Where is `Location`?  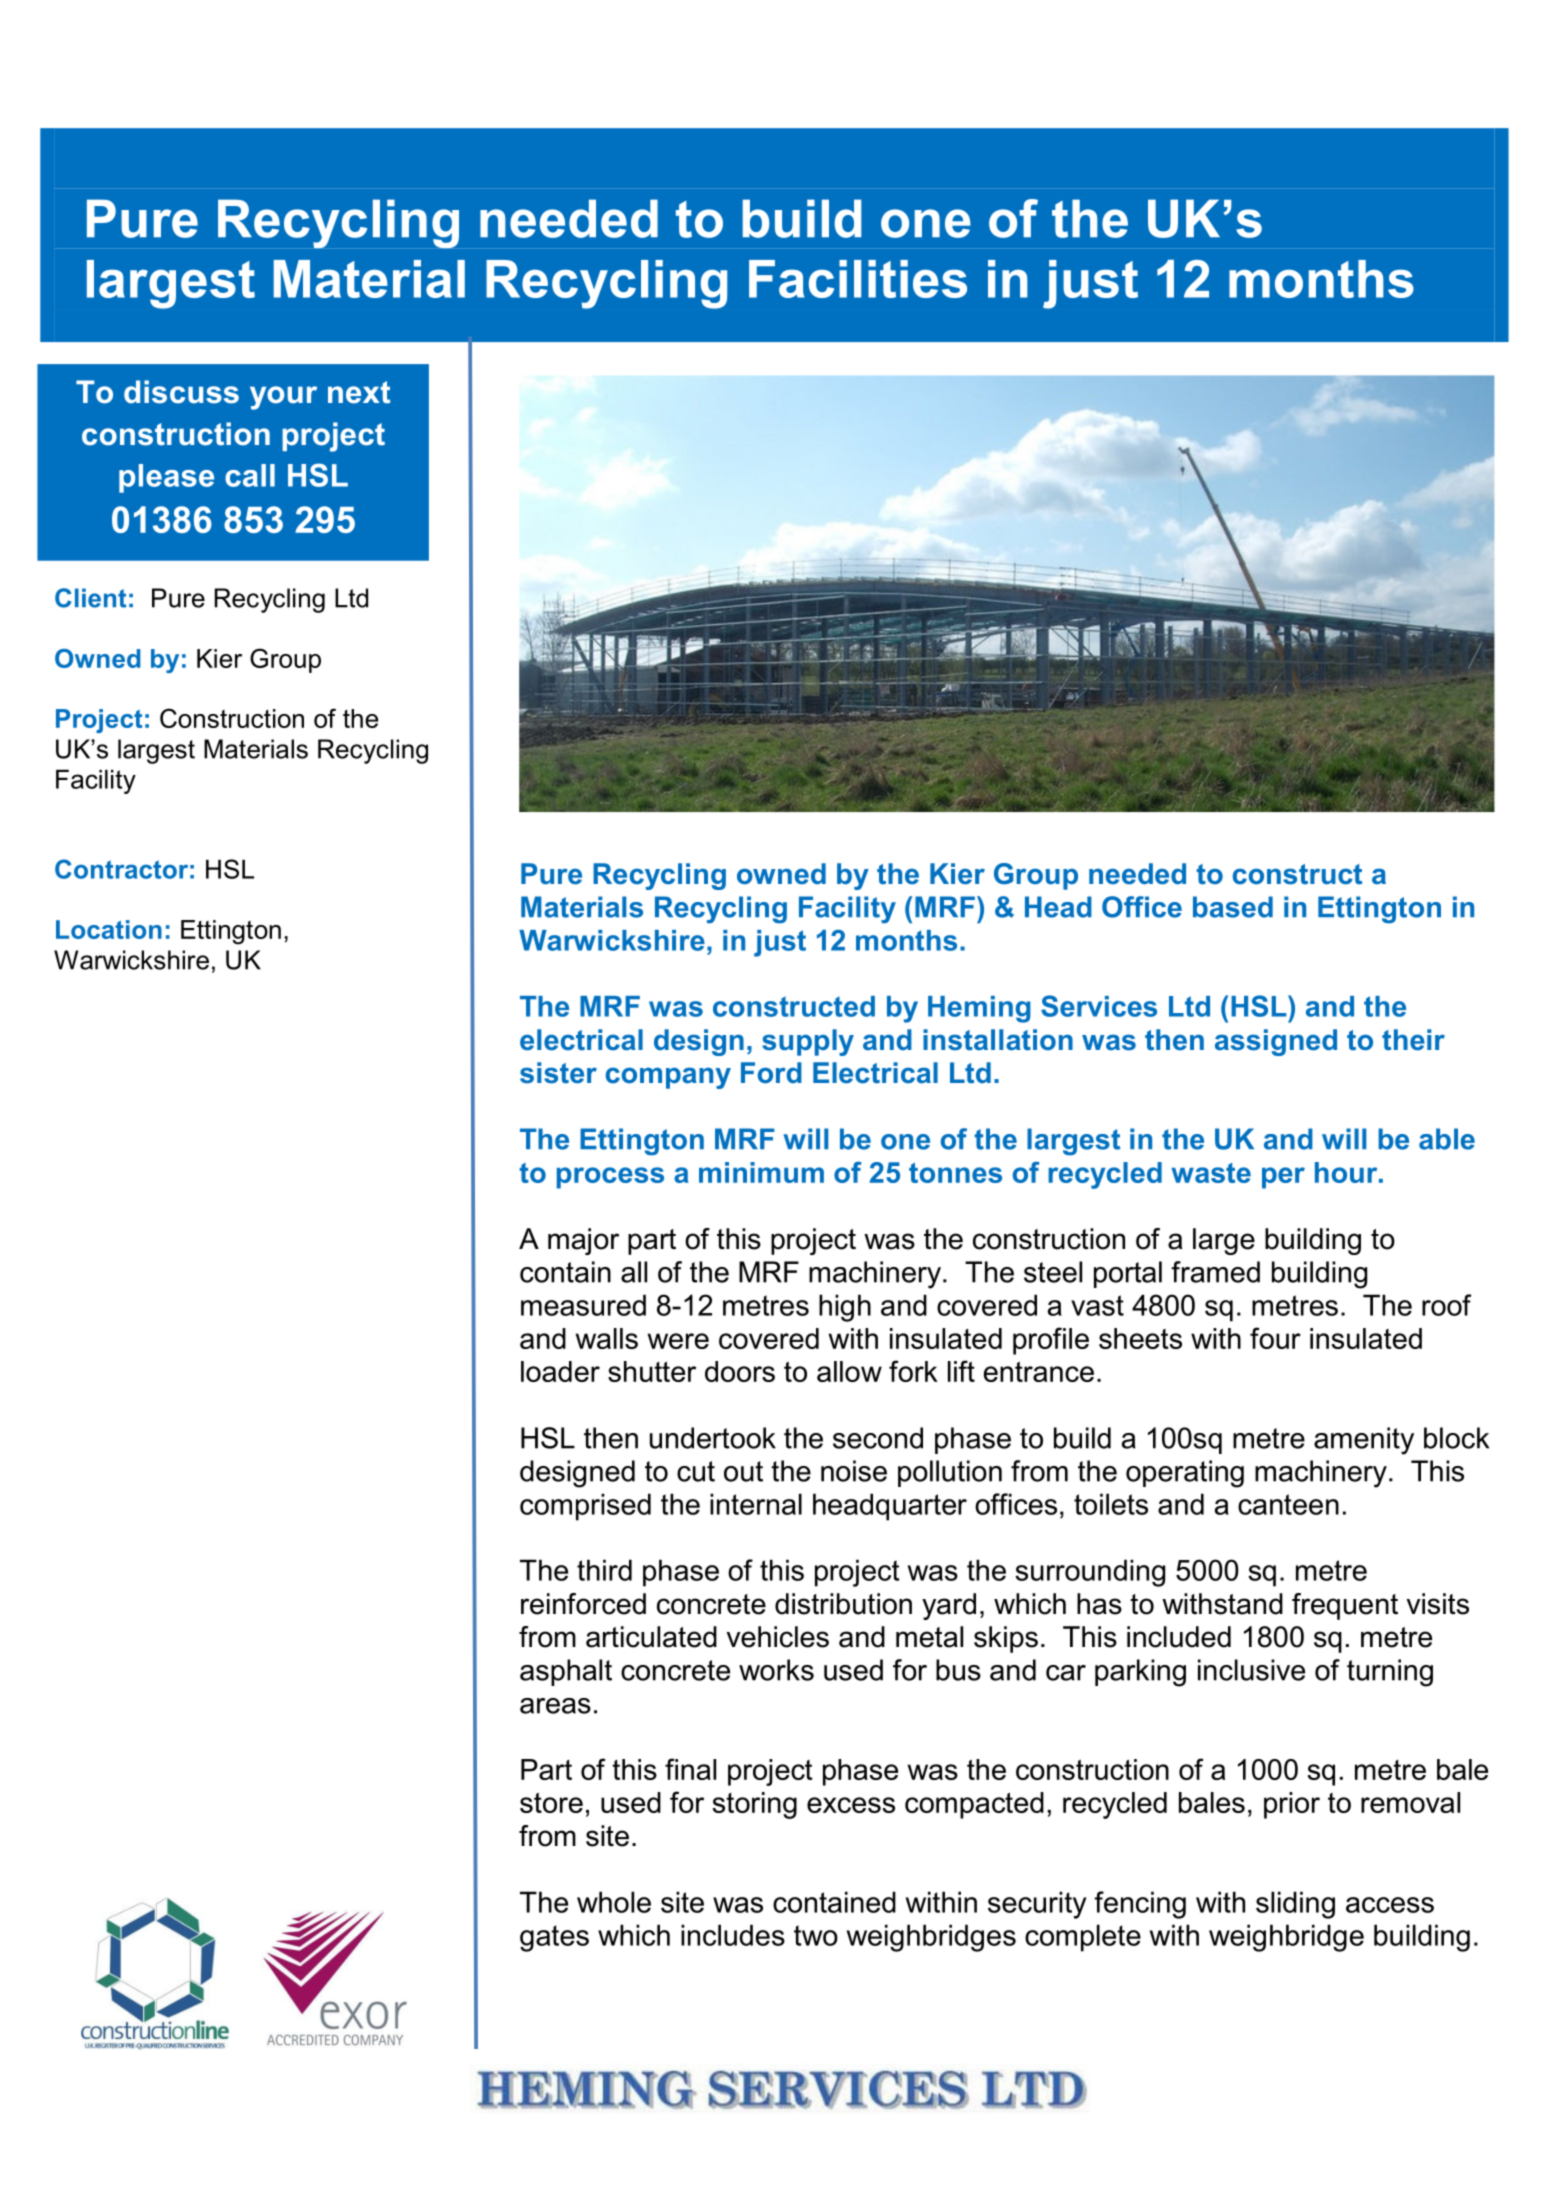
Location is located at coordinates (109, 929).
